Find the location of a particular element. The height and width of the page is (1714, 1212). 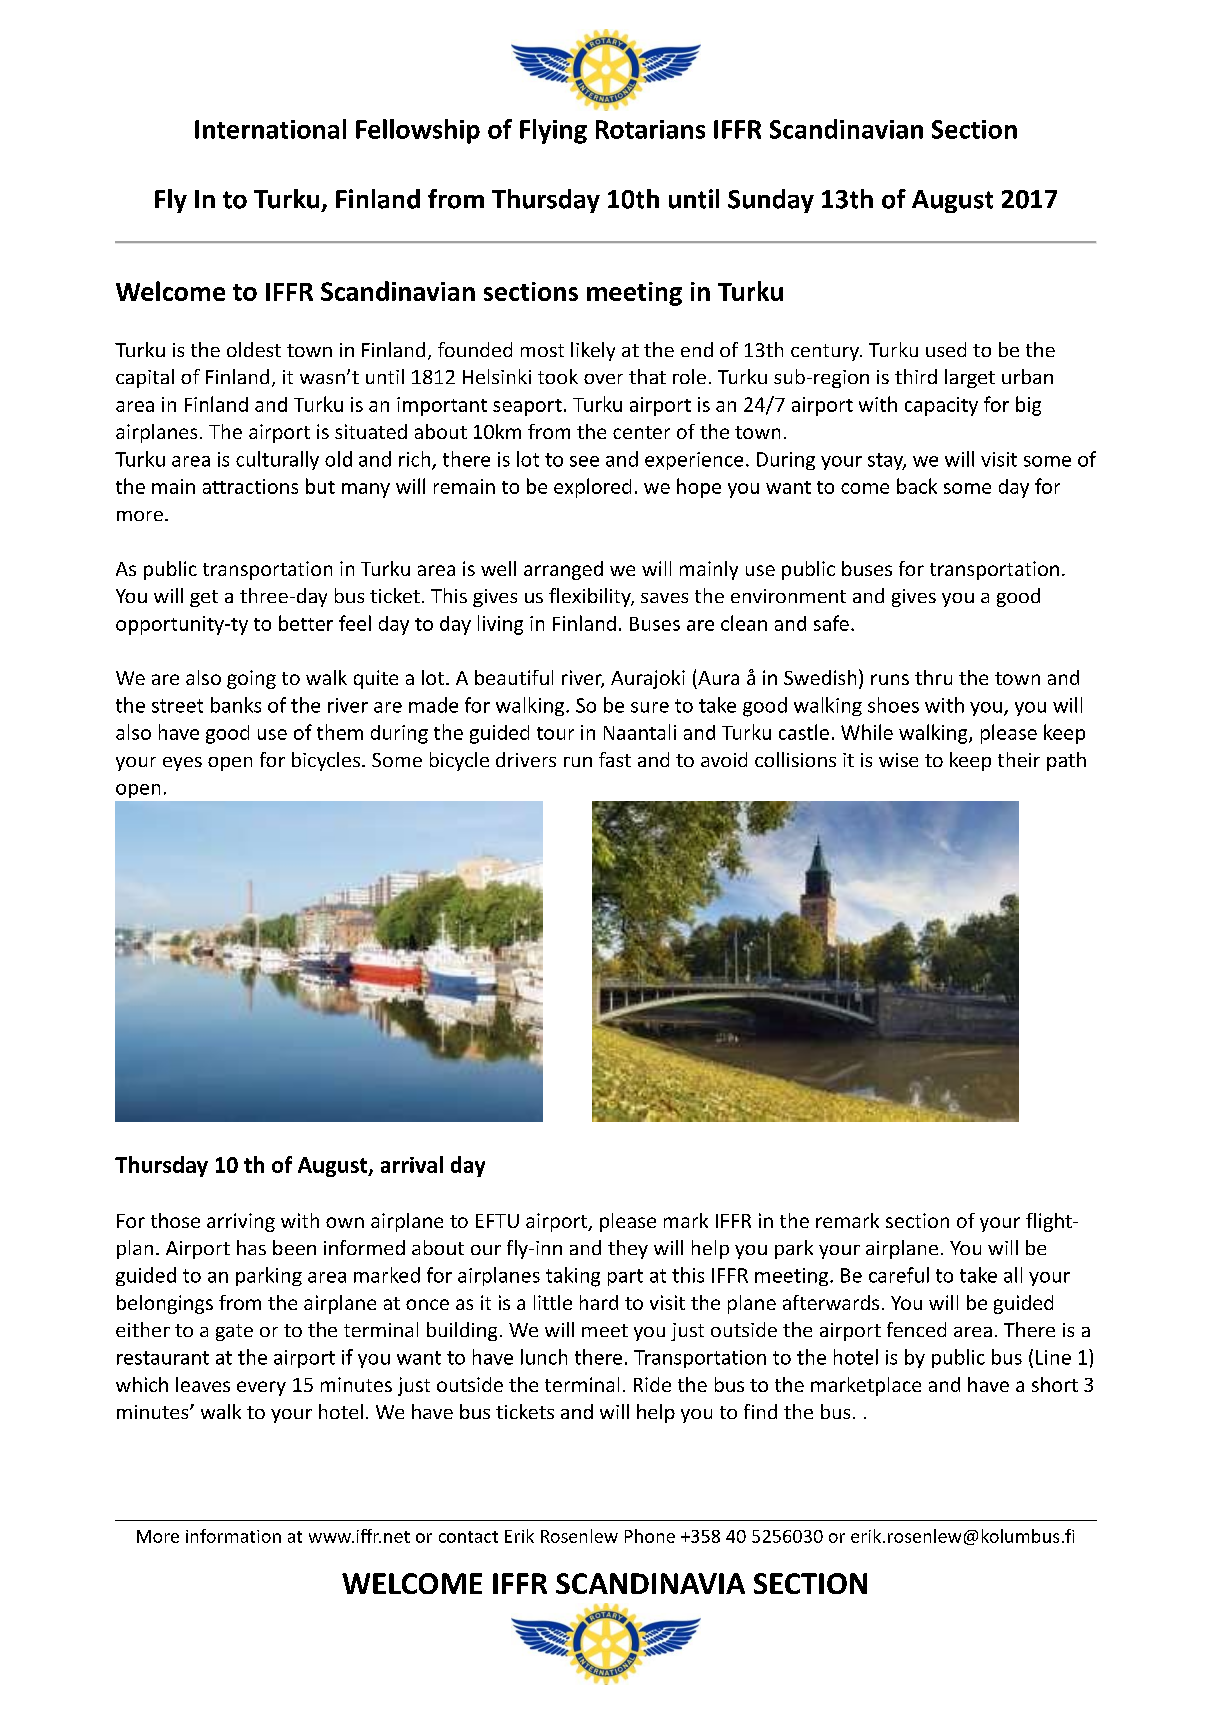

saves is located at coordinates (664, 598).
